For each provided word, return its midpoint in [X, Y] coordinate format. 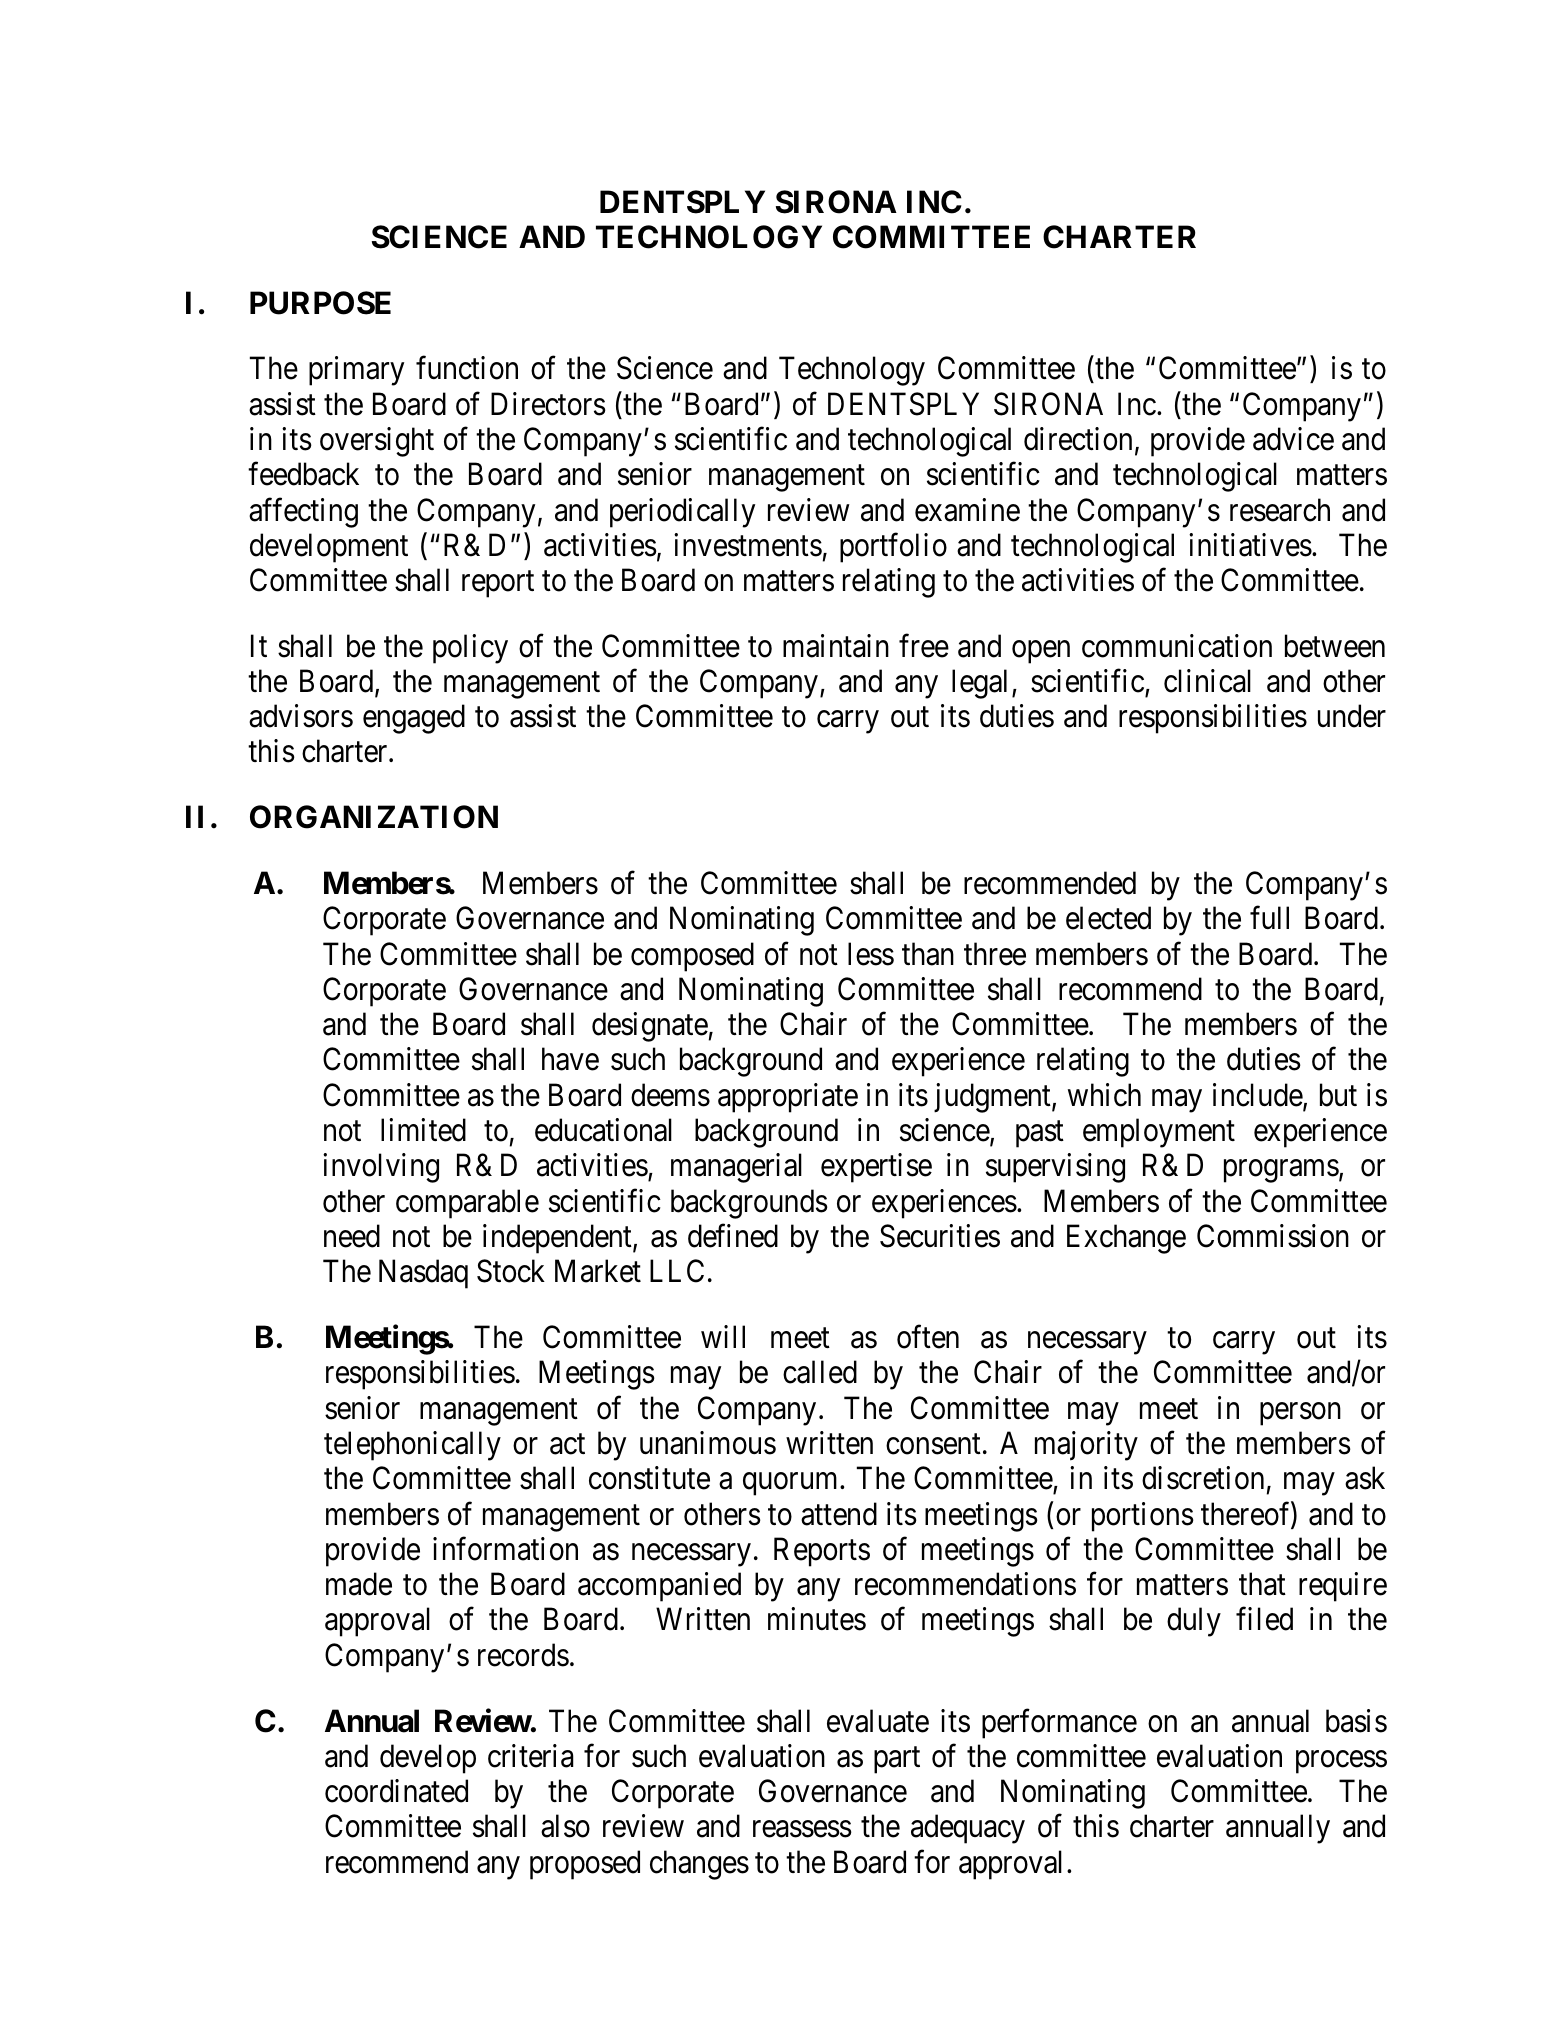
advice [1293, 439]
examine [967, 510]
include [1258, 1096]
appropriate [788, 1098]
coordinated [396, 1791]
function [467, 368]
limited [423, 1130]
